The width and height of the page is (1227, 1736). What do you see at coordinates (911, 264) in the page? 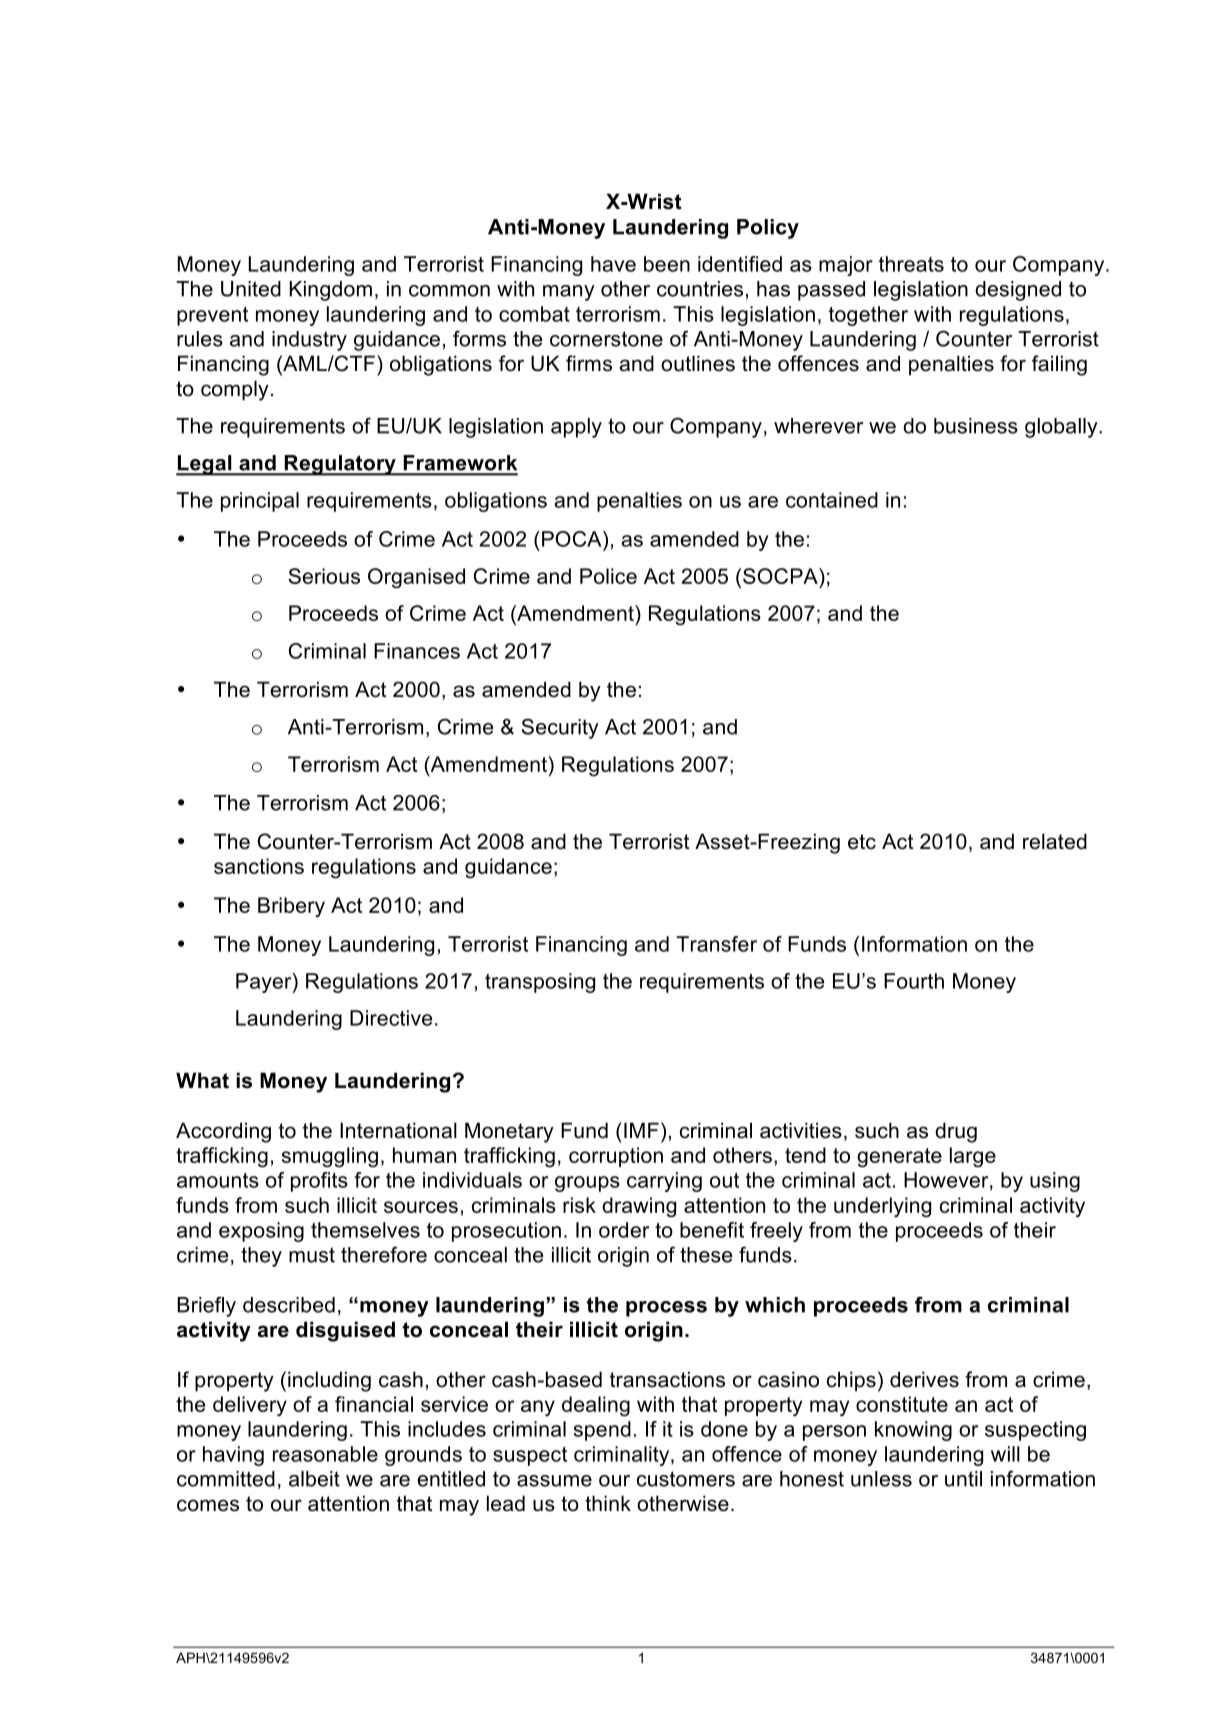
I see `threats` at bounding box center [911, 264].
